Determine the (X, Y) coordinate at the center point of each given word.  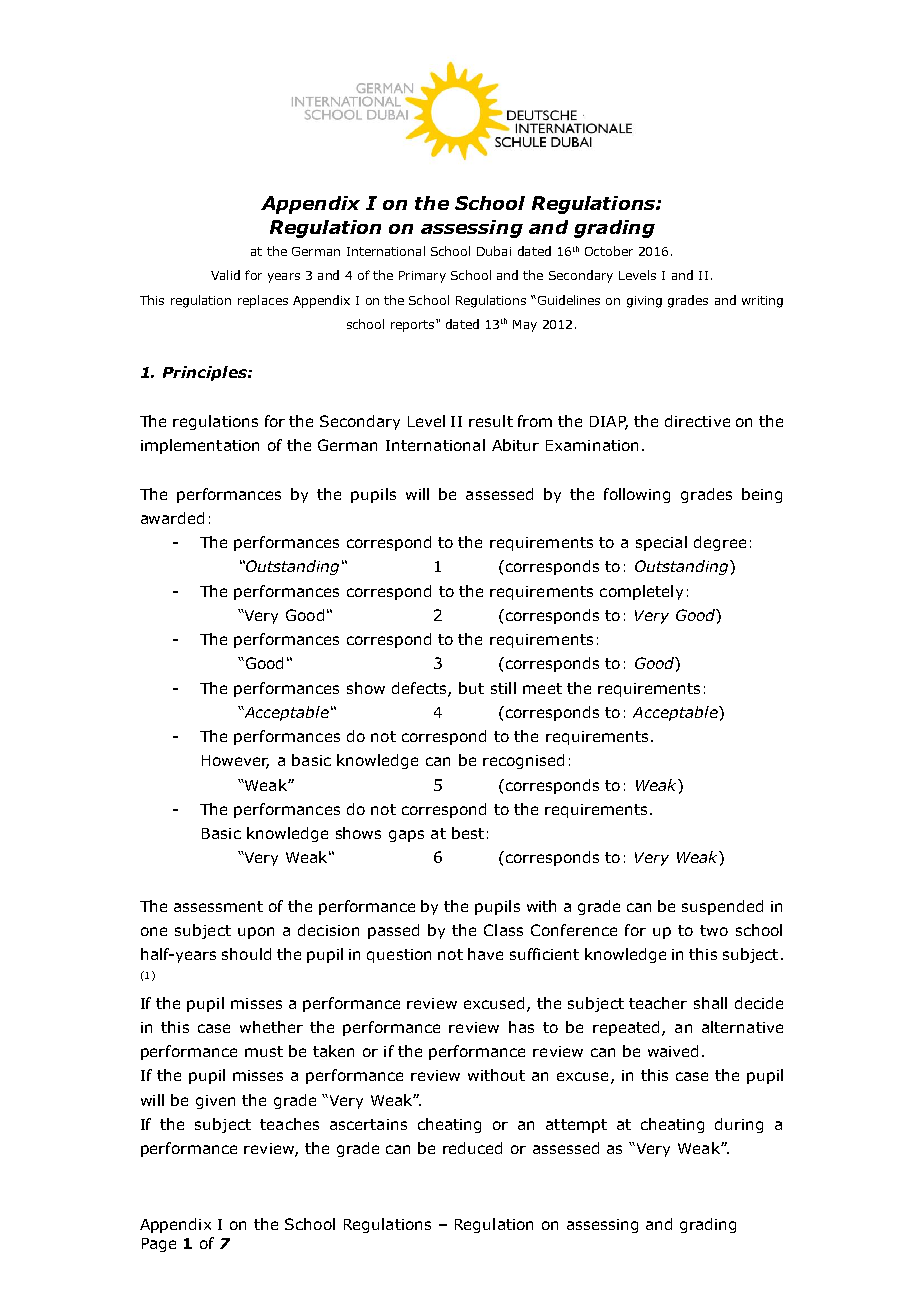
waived (673, 1051)
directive (697, 421)
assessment (218, 906)
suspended (722, 907)
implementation (200, 446)
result (491, 421)
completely (641, 592)
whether (271, 1027)
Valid (225, 275)
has (521, 1027)
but (471, 688)
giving (644, 302)
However (235, 762)
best (468, 833)
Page (159, 1245)
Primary (422, 277)
